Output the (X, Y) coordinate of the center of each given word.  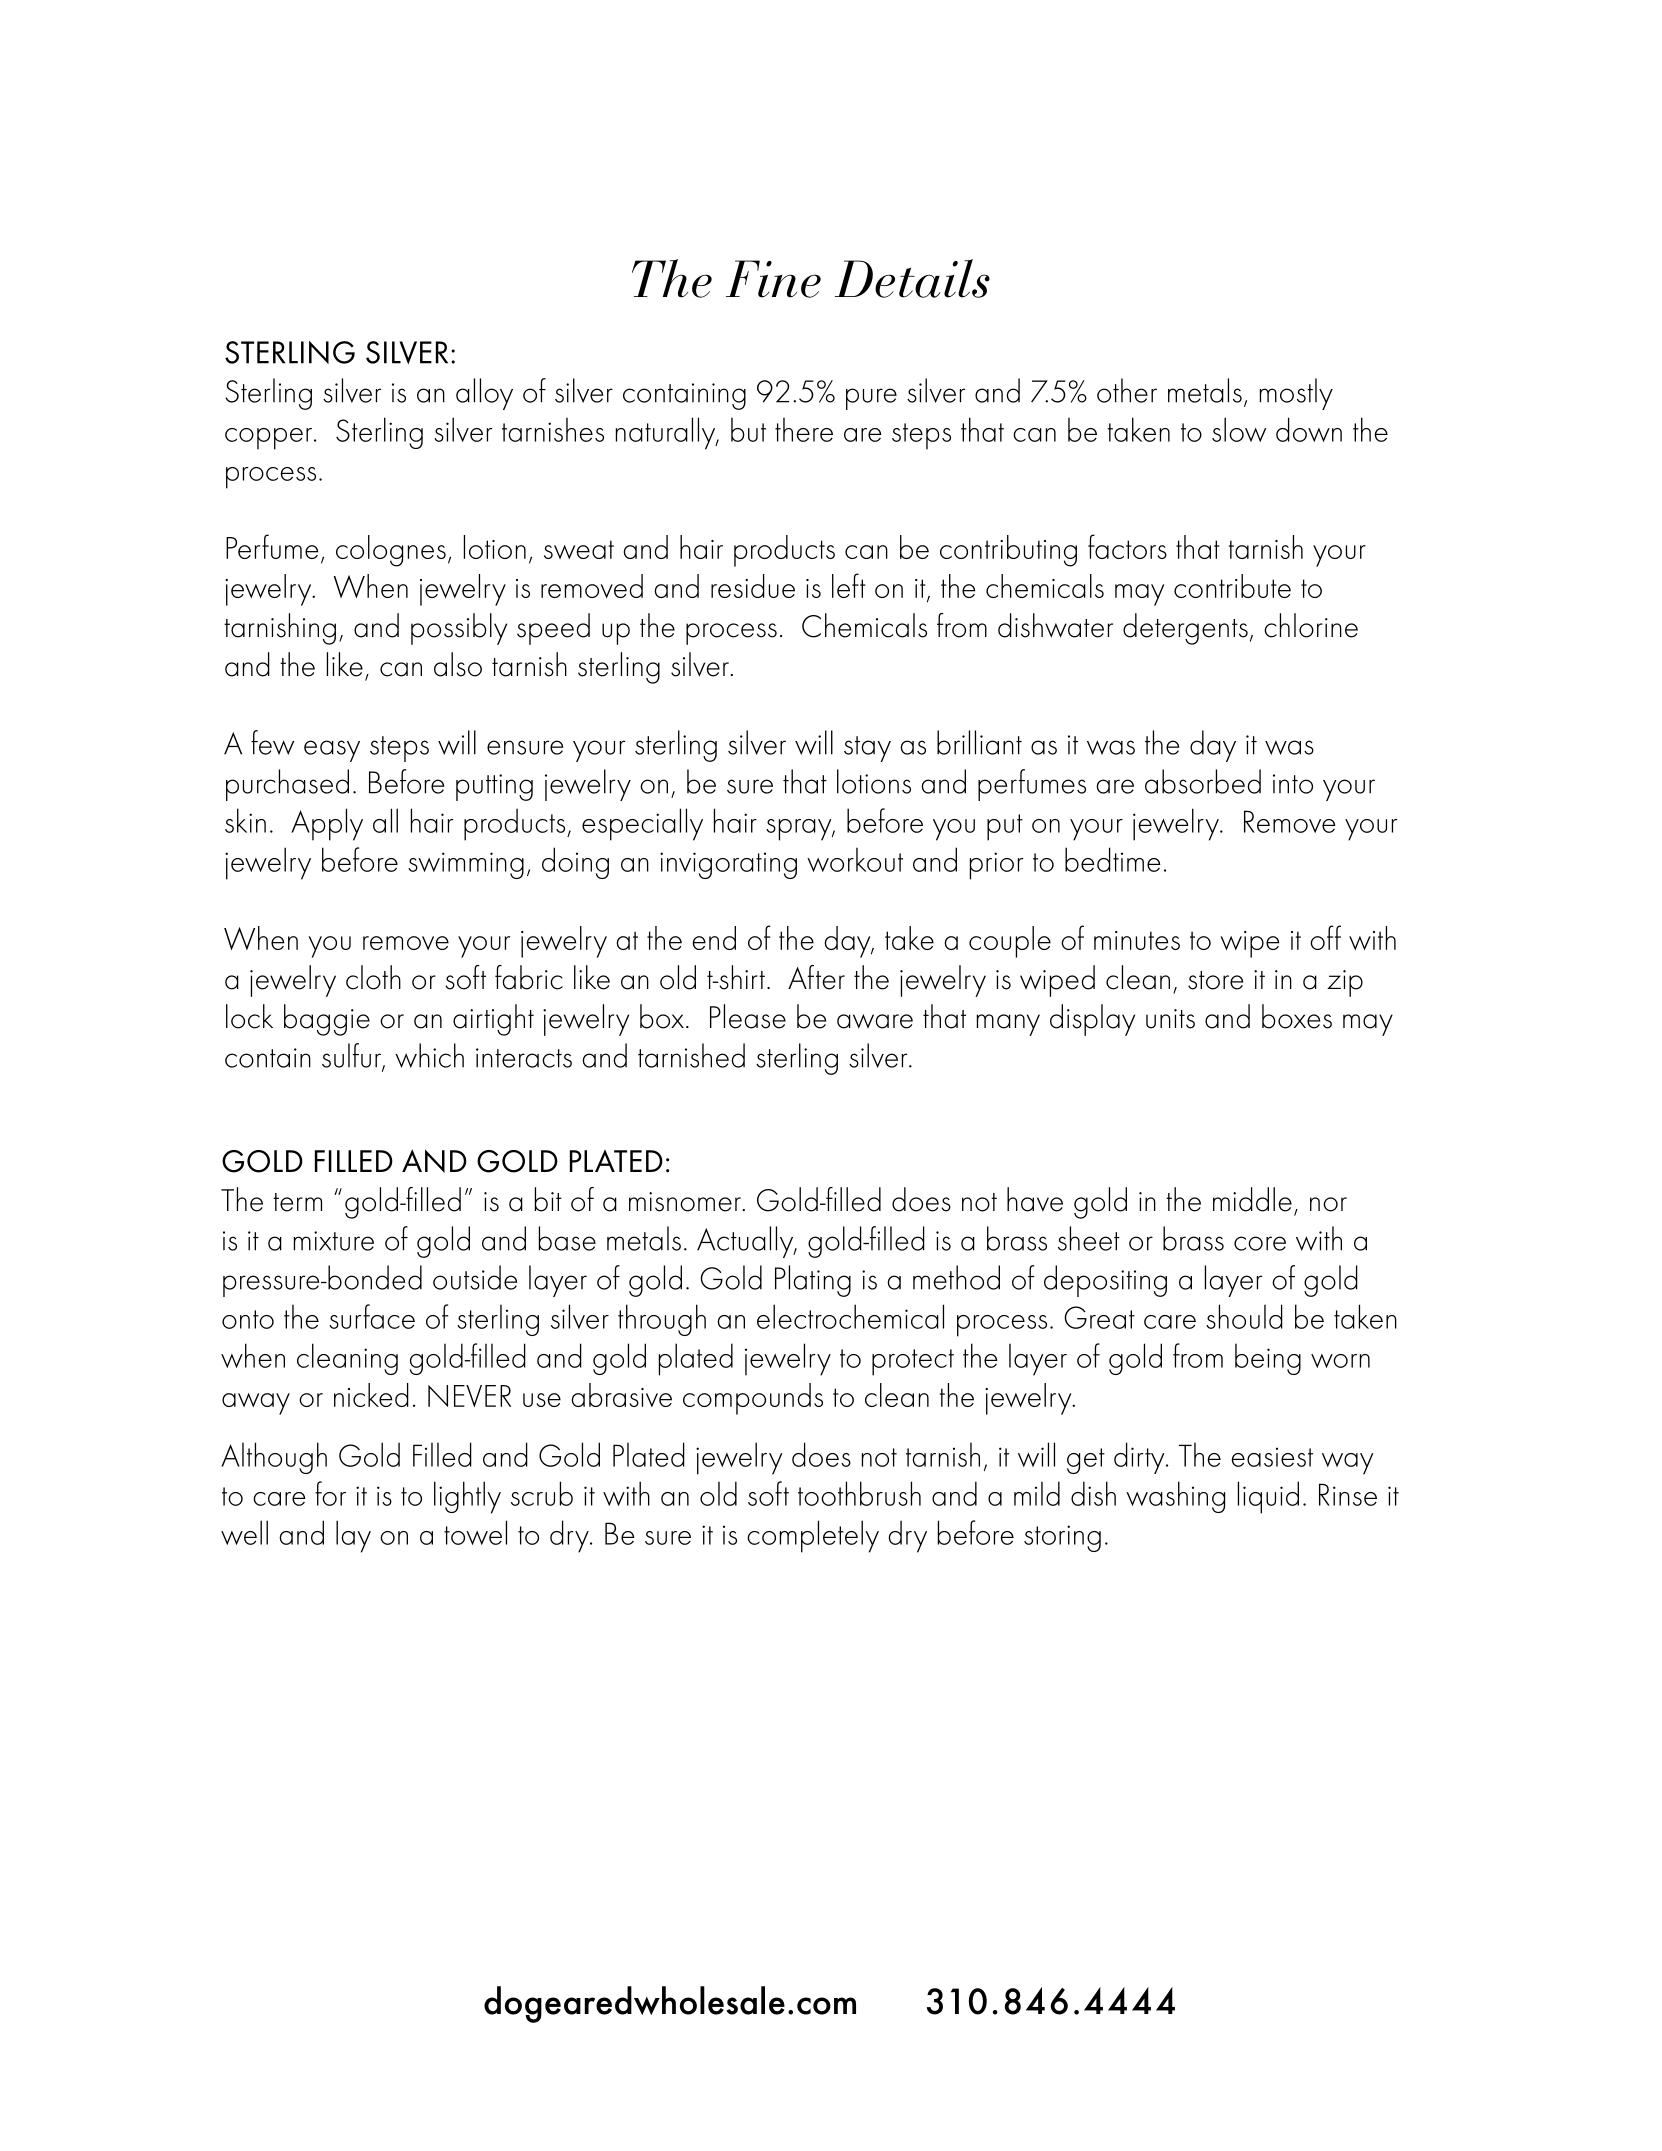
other (1127, 390)
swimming (466, 865)
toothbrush (859, 1493)
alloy (484, 394)
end (714, 938)
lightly (467, 1497)
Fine (773, 279)
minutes (1137, 940)
